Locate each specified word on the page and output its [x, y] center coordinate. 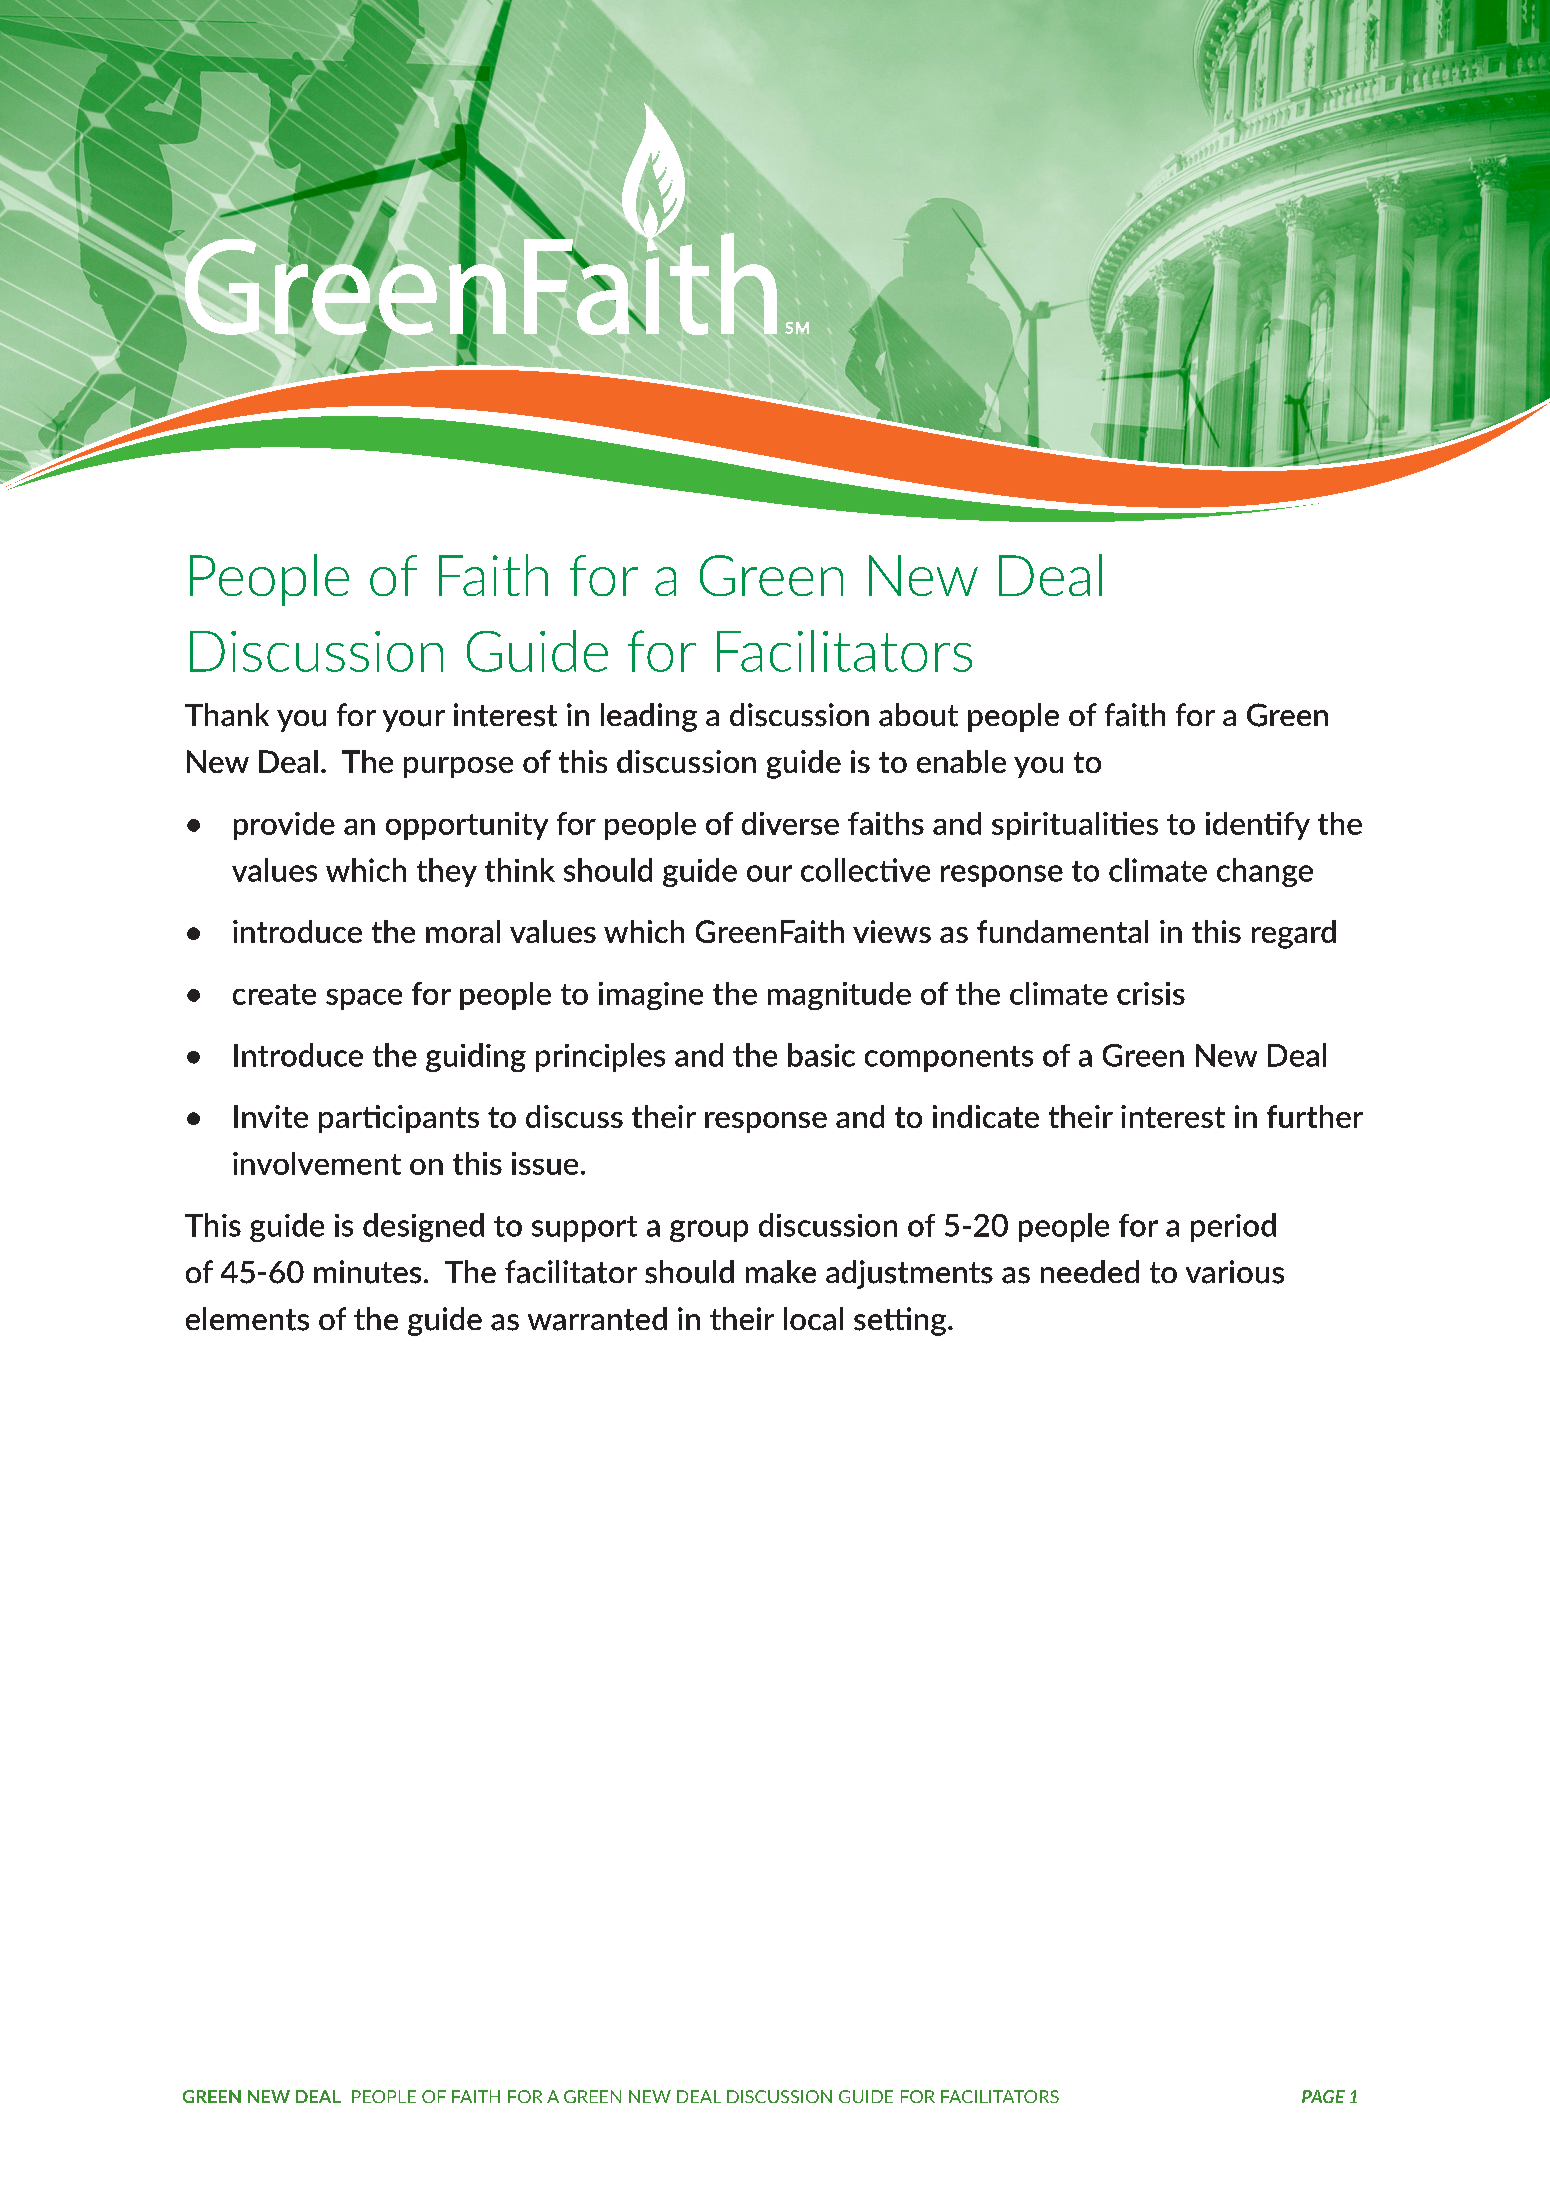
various [1235, 1272]
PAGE [1323, 2096]
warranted [597, 1319]
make [781, 1272]
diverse [790, 823]
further [1315, 1116]
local [813, 1319]
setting [901, 1321]
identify [1258, 826]
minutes [367, 1272]
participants [399, 1119]
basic [821, 1055]
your [414, 721]
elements [247, 1319]
